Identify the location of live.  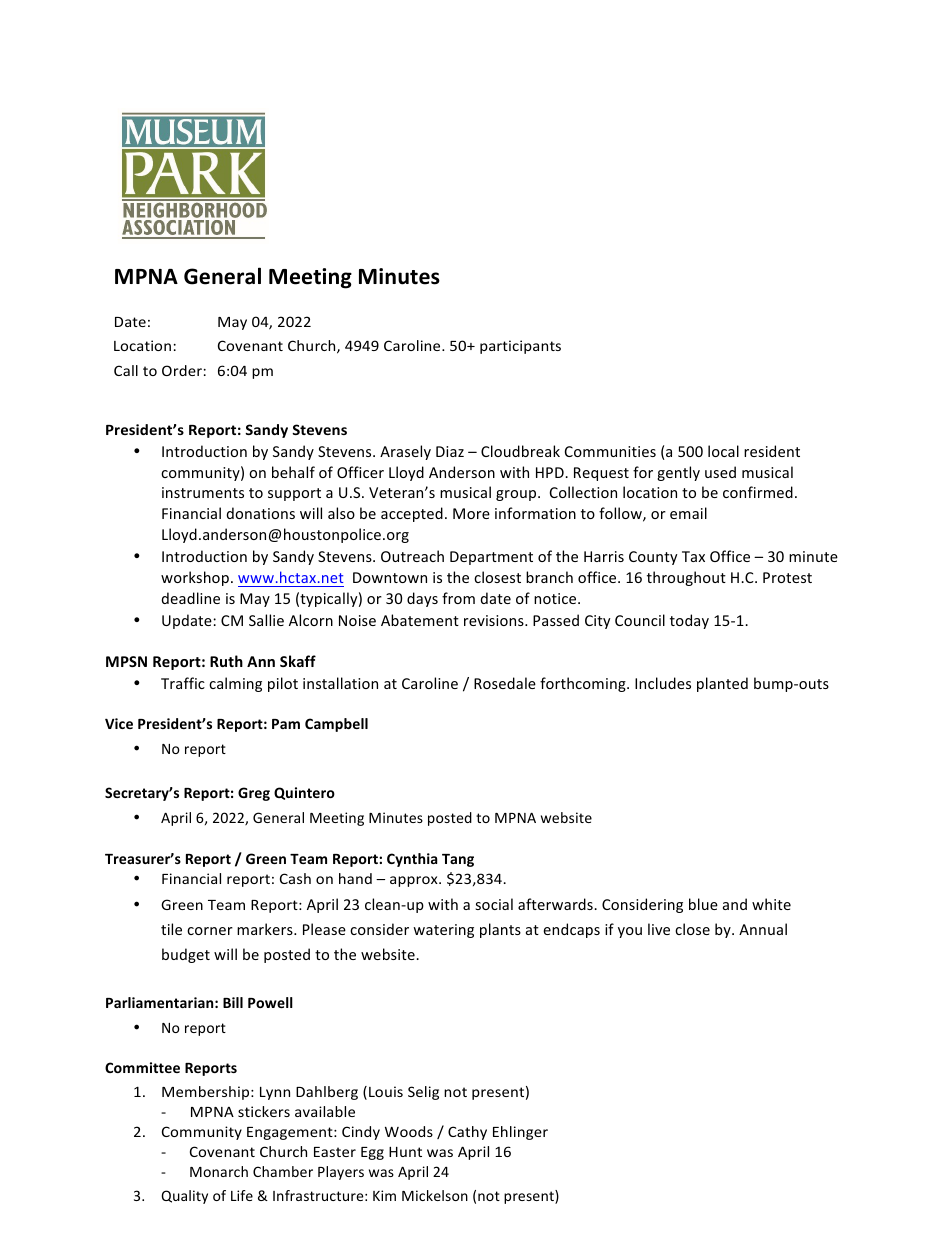
(659, 929).
